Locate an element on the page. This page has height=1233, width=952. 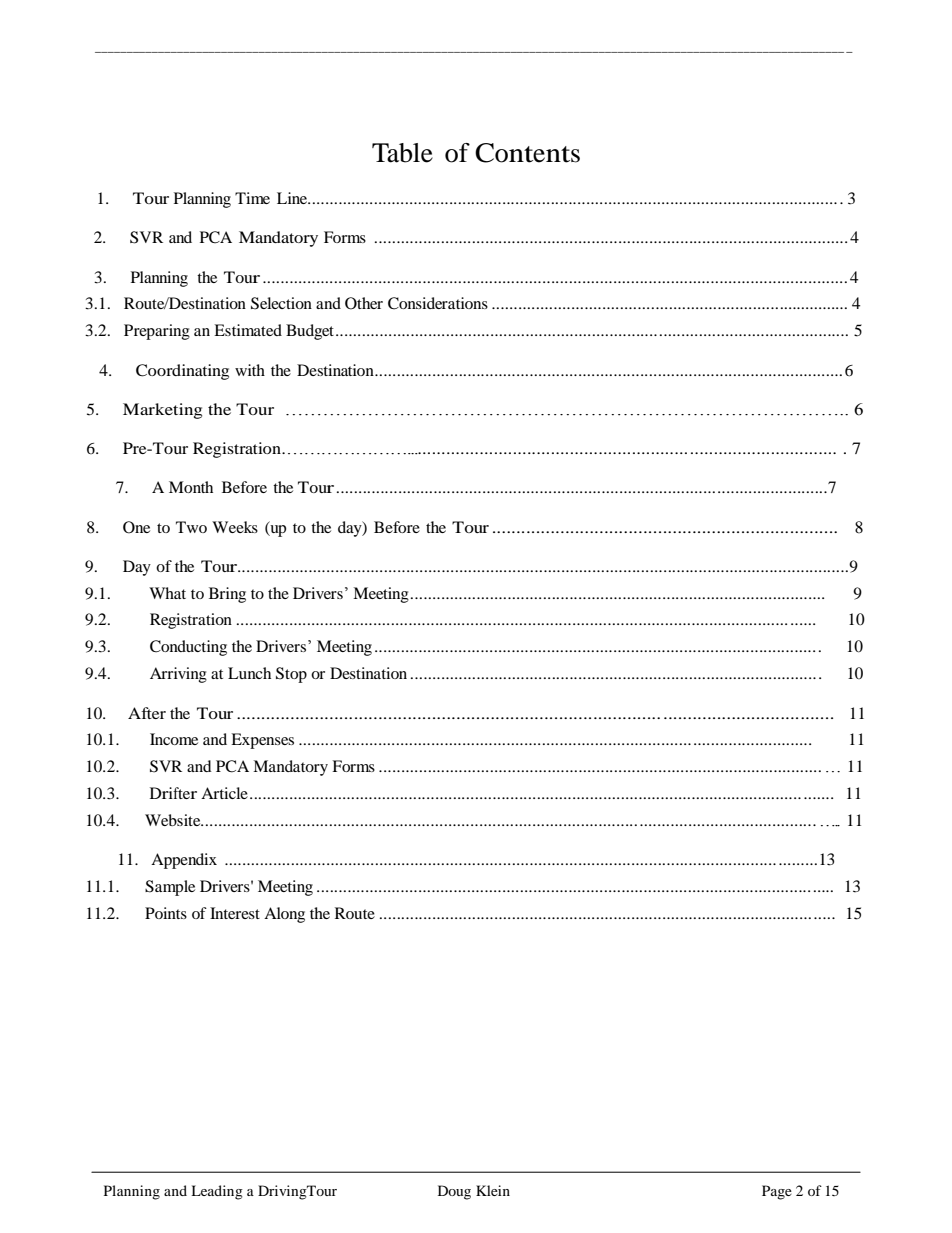
Page is located at coordinates (777, 1192).
